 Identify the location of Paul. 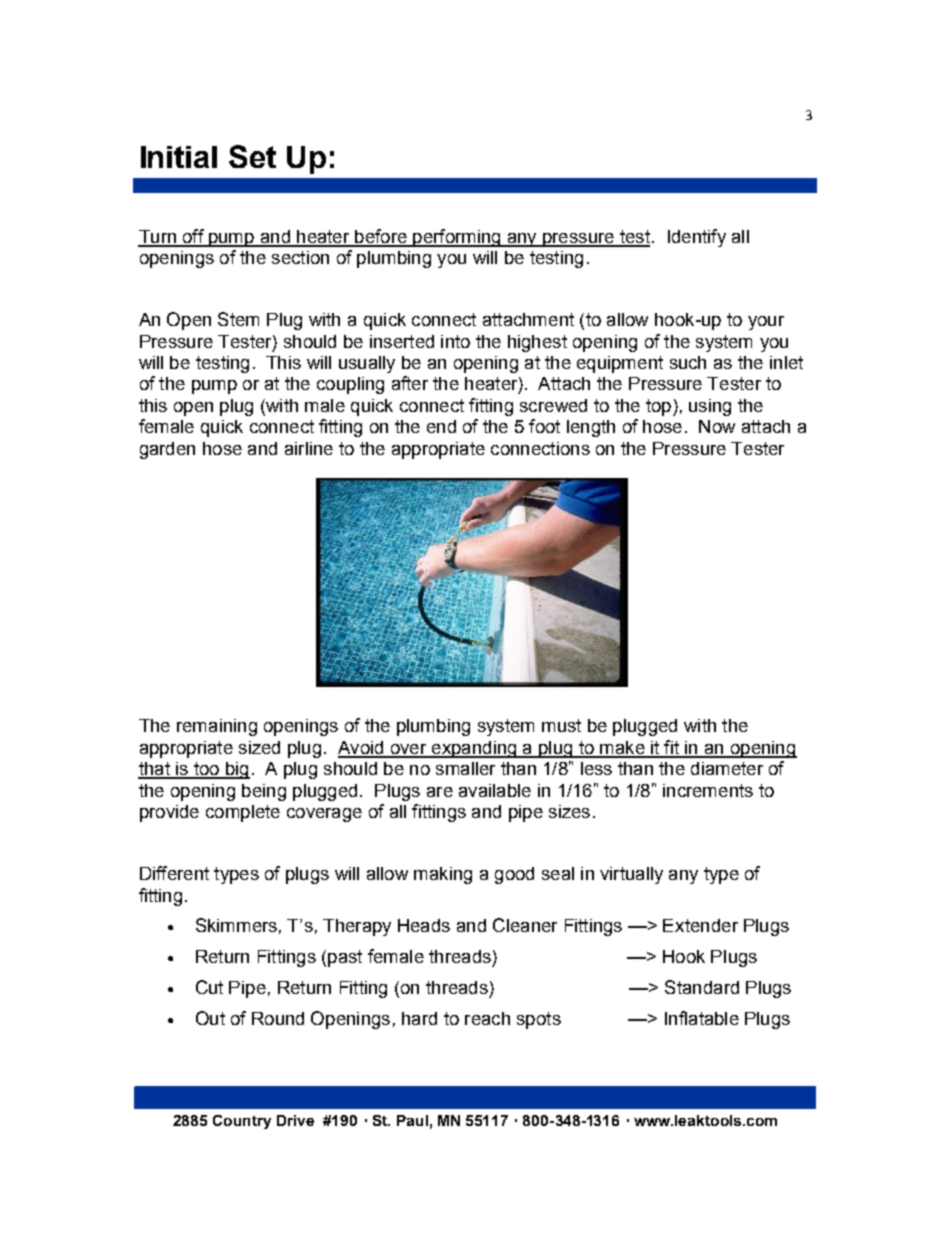
(412, 1120).
